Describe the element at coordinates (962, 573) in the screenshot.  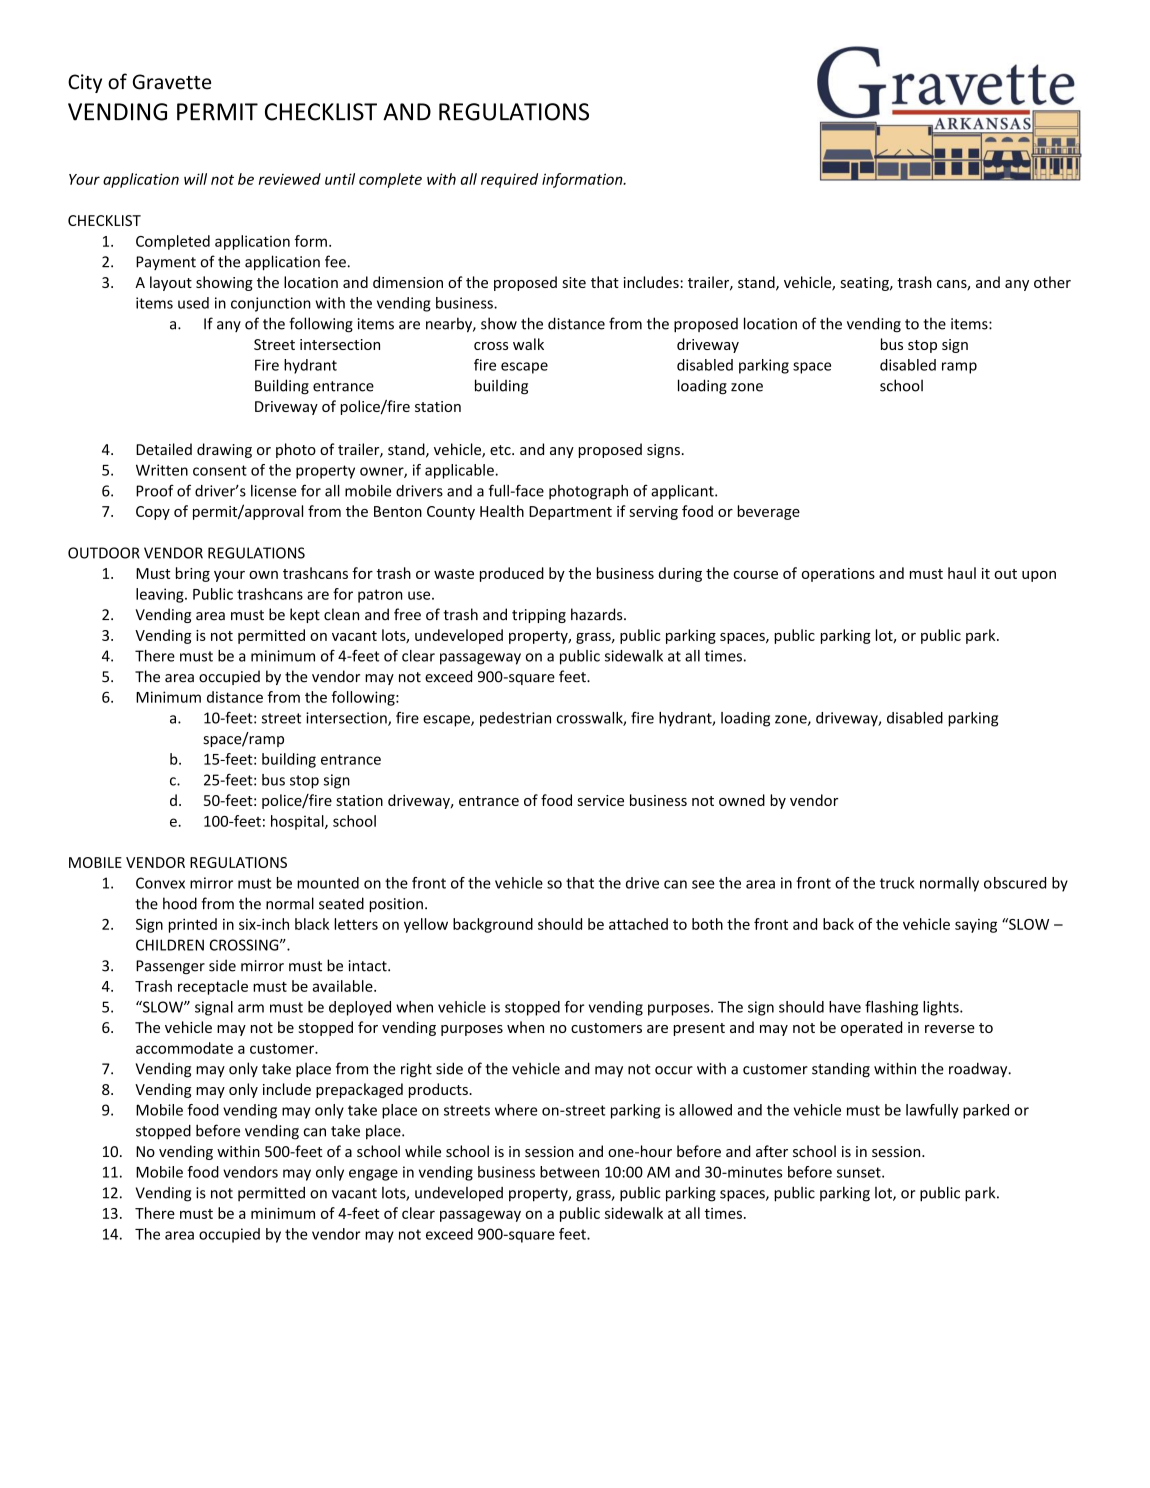
I see `haul` at that location.
